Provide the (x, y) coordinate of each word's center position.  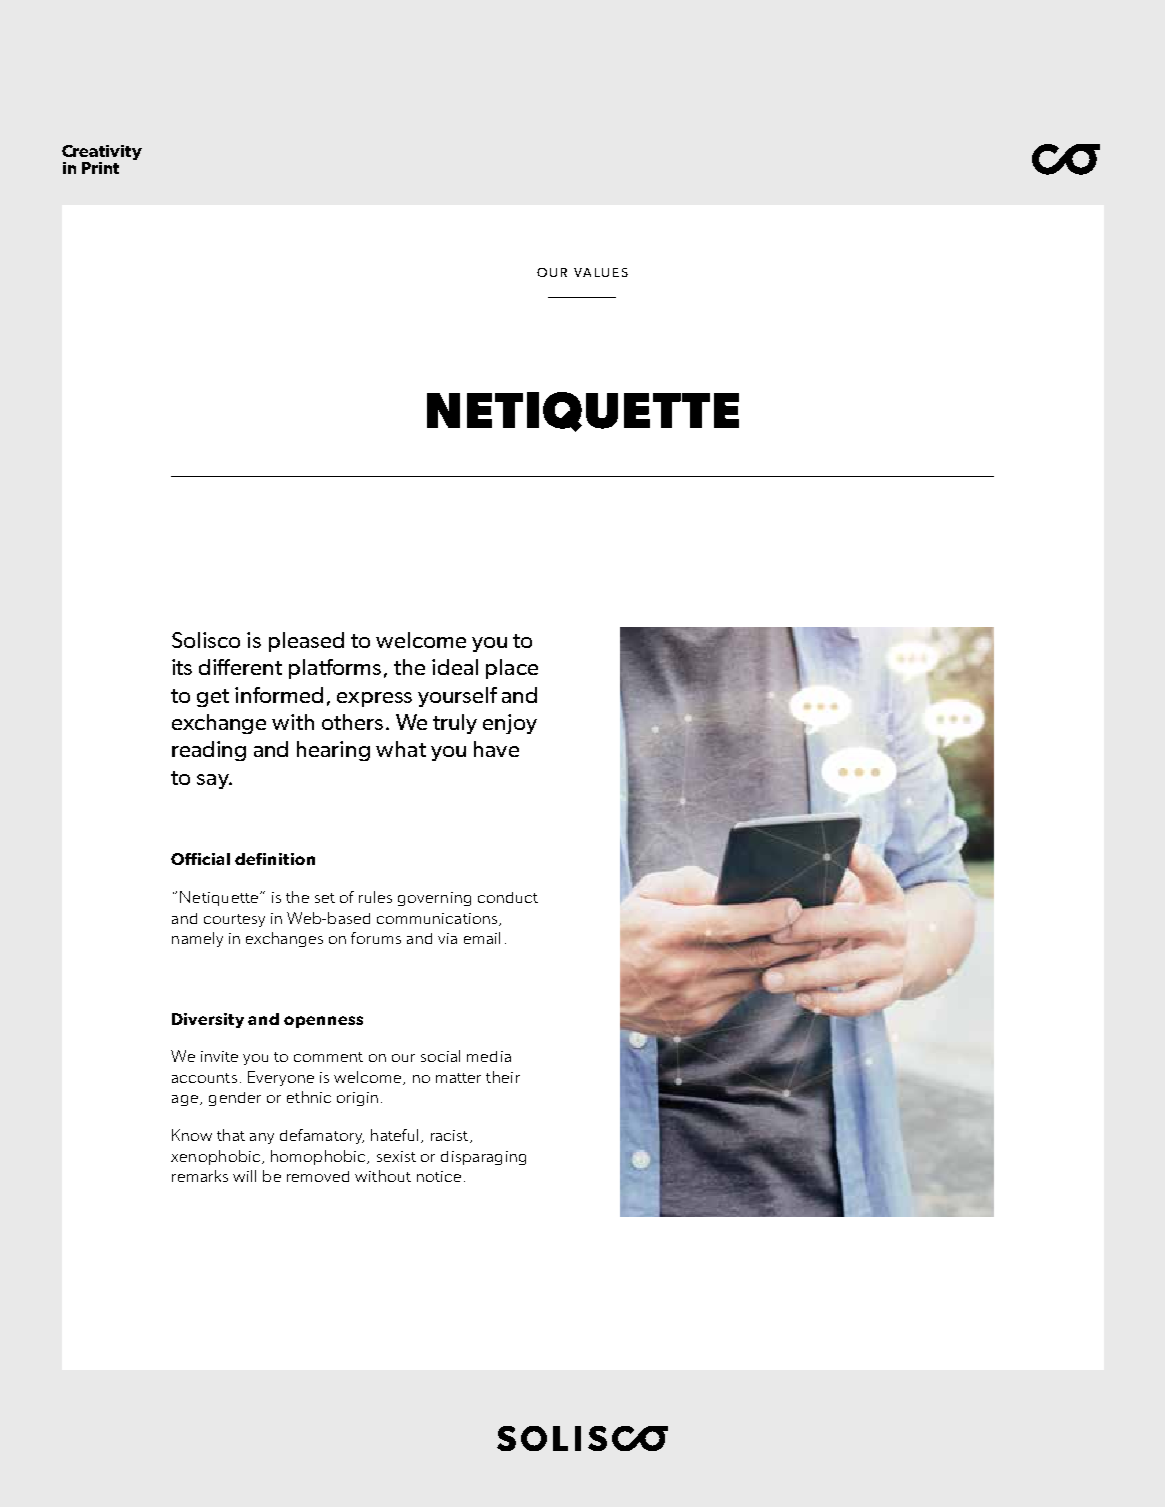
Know (192, 1135)
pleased (306, 642)
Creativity (102, 154)
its (182, 667)
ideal (455, 667)
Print (100, 168)
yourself (457, 697)
